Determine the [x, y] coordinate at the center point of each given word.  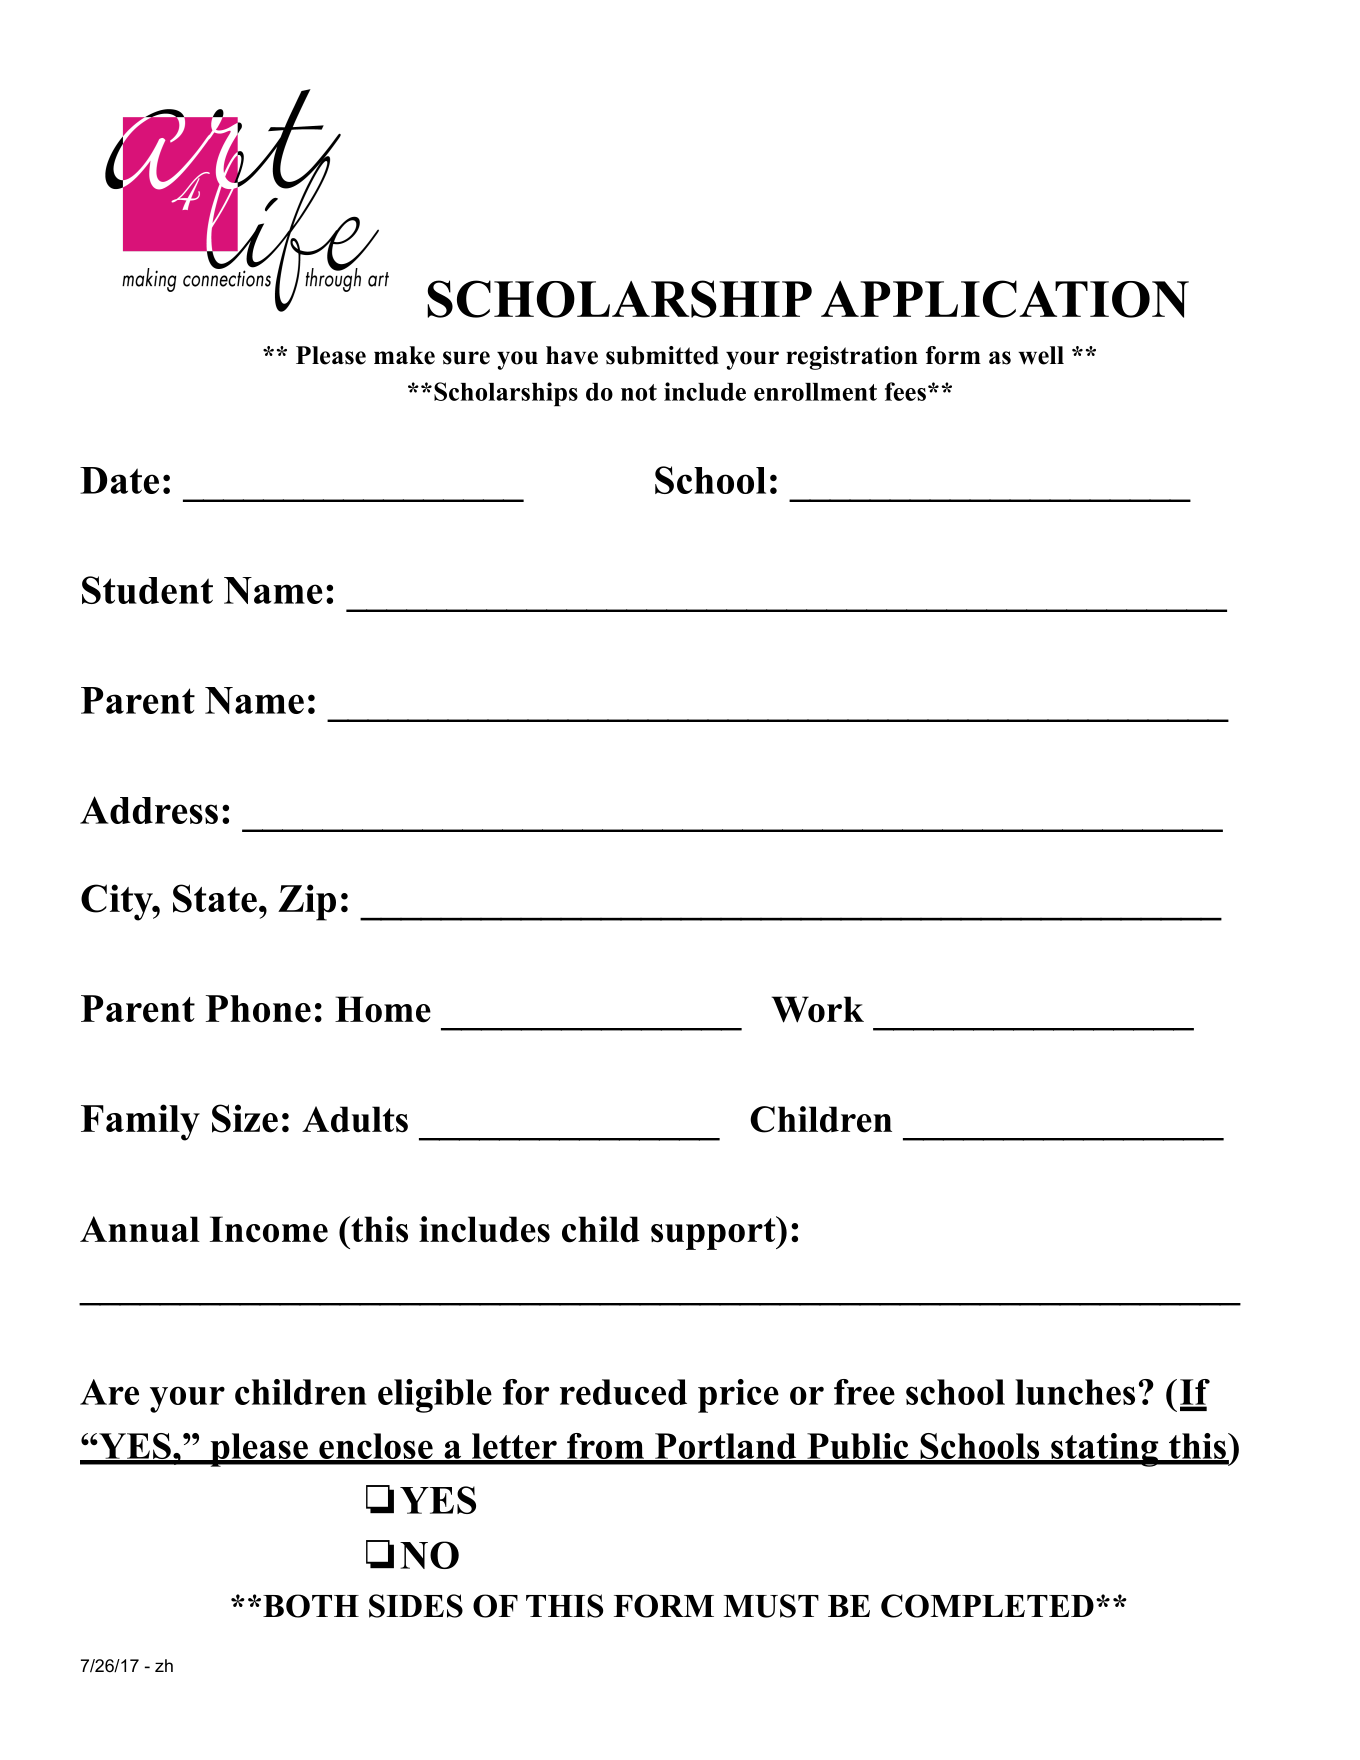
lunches [1075, 1392]
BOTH [311, 1606]
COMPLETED [987, 1606]
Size [245, 1118]
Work [817, 1009]
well [1041, 355]
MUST [771, 1606]
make [404, 355]
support [714, 1233]
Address [149, 810]
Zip [307, 902]
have [572, 355]
